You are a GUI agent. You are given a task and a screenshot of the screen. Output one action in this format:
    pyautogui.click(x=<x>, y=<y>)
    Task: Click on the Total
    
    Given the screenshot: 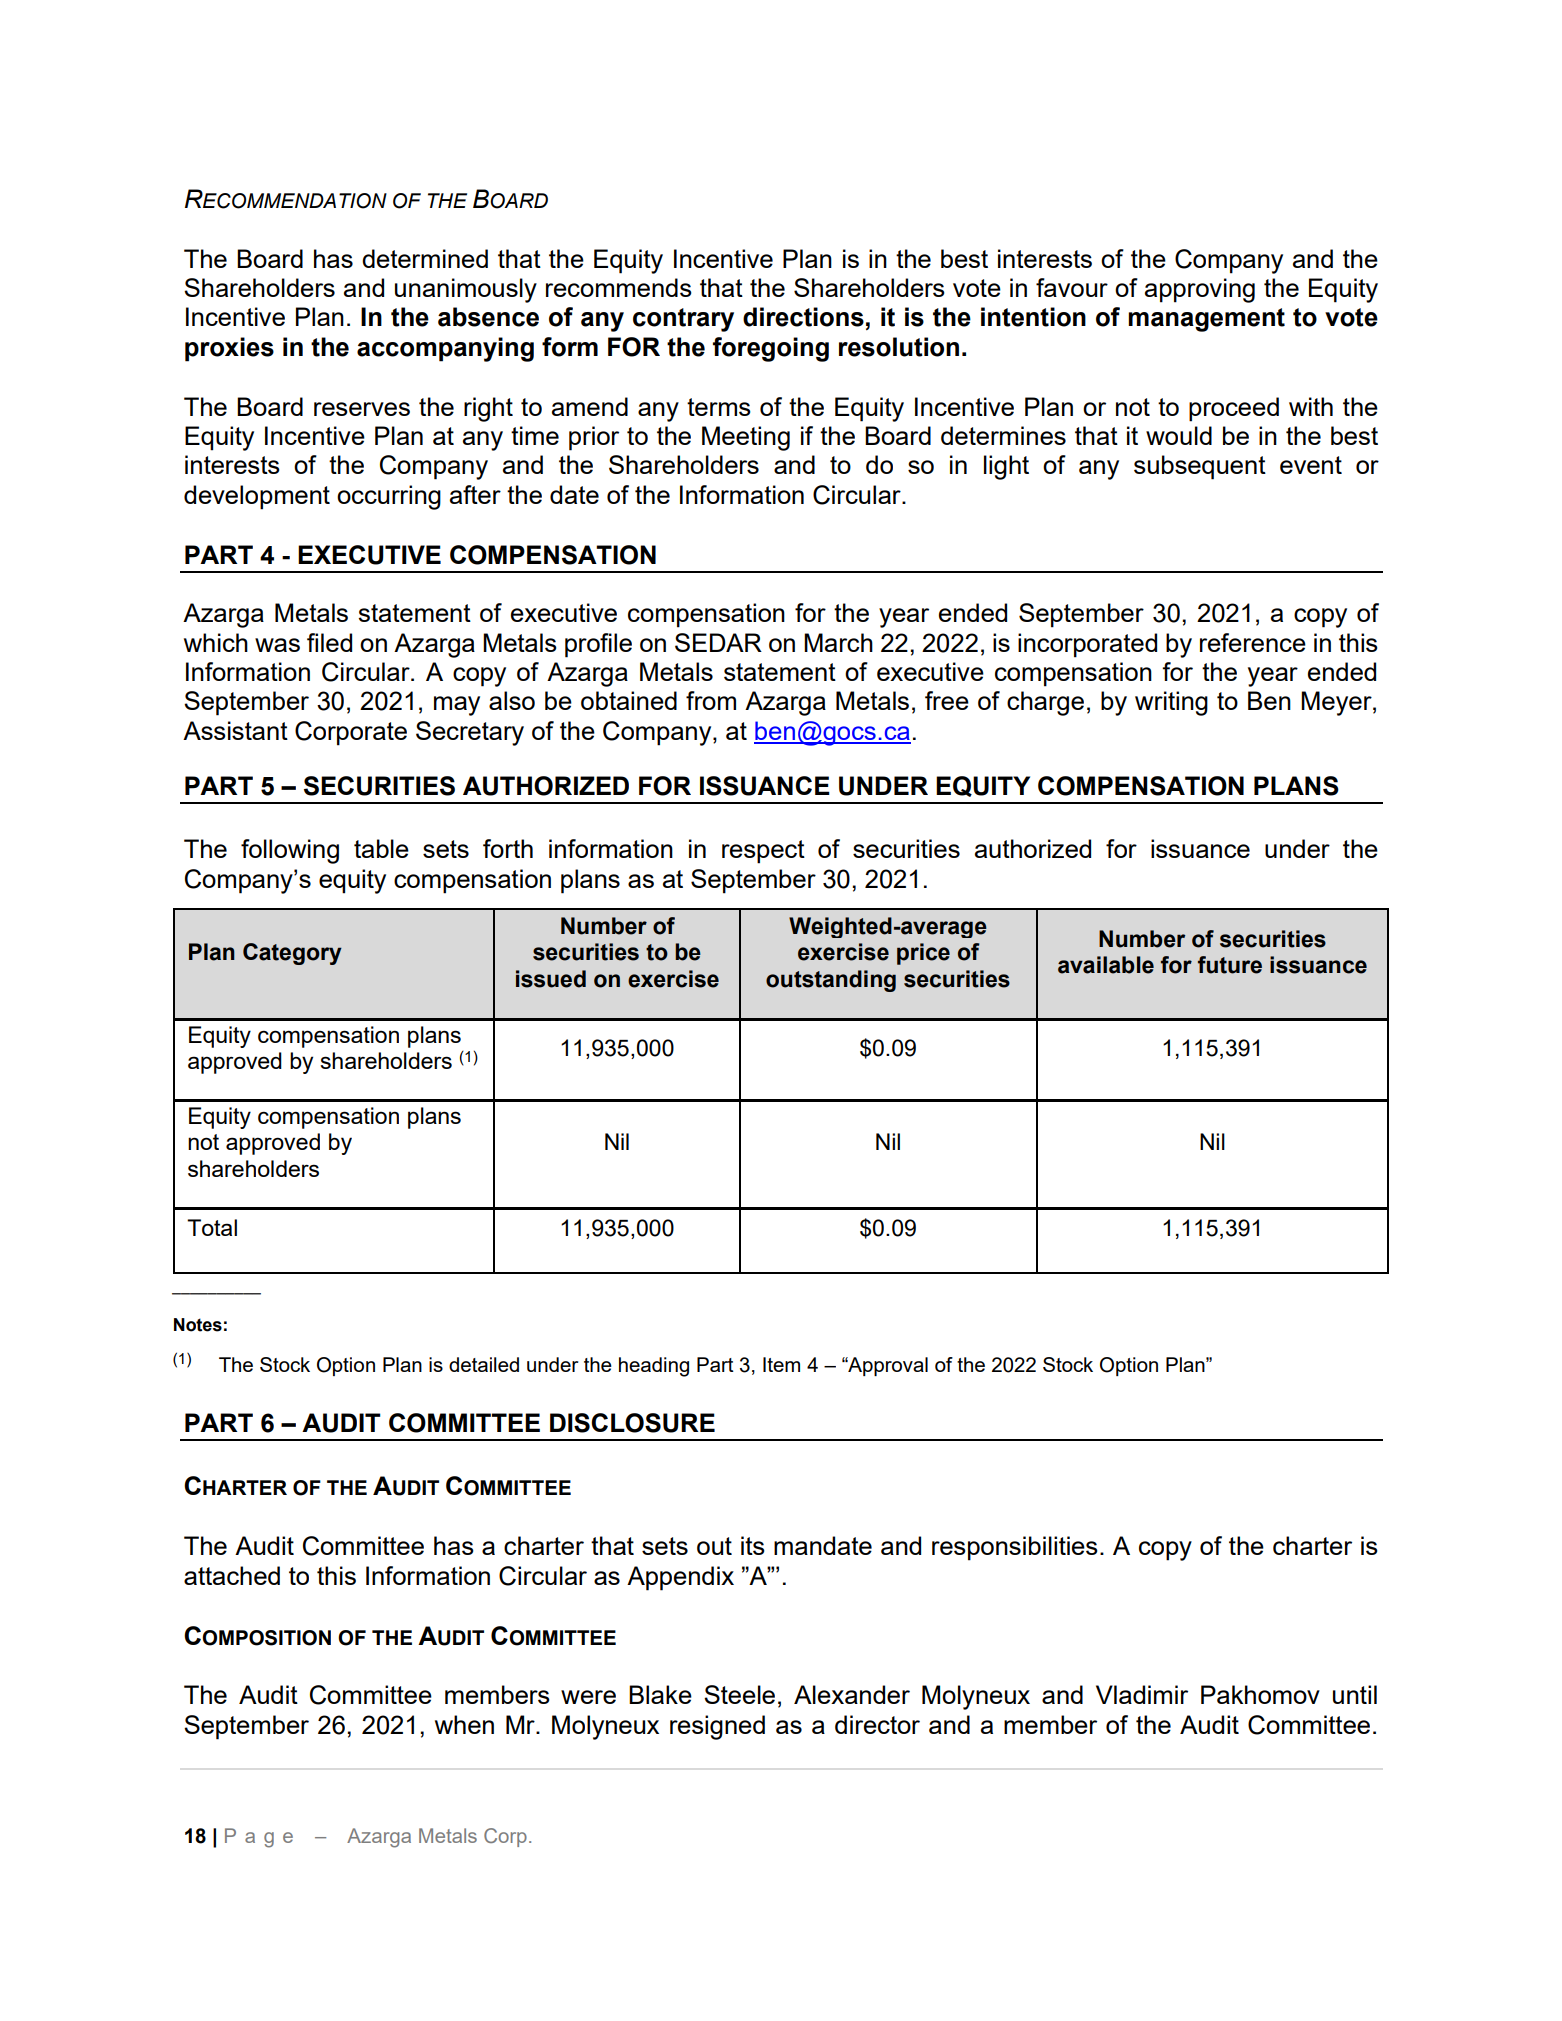 What is the action you would take?
    pyautogui.click(x=212, y=1227)
